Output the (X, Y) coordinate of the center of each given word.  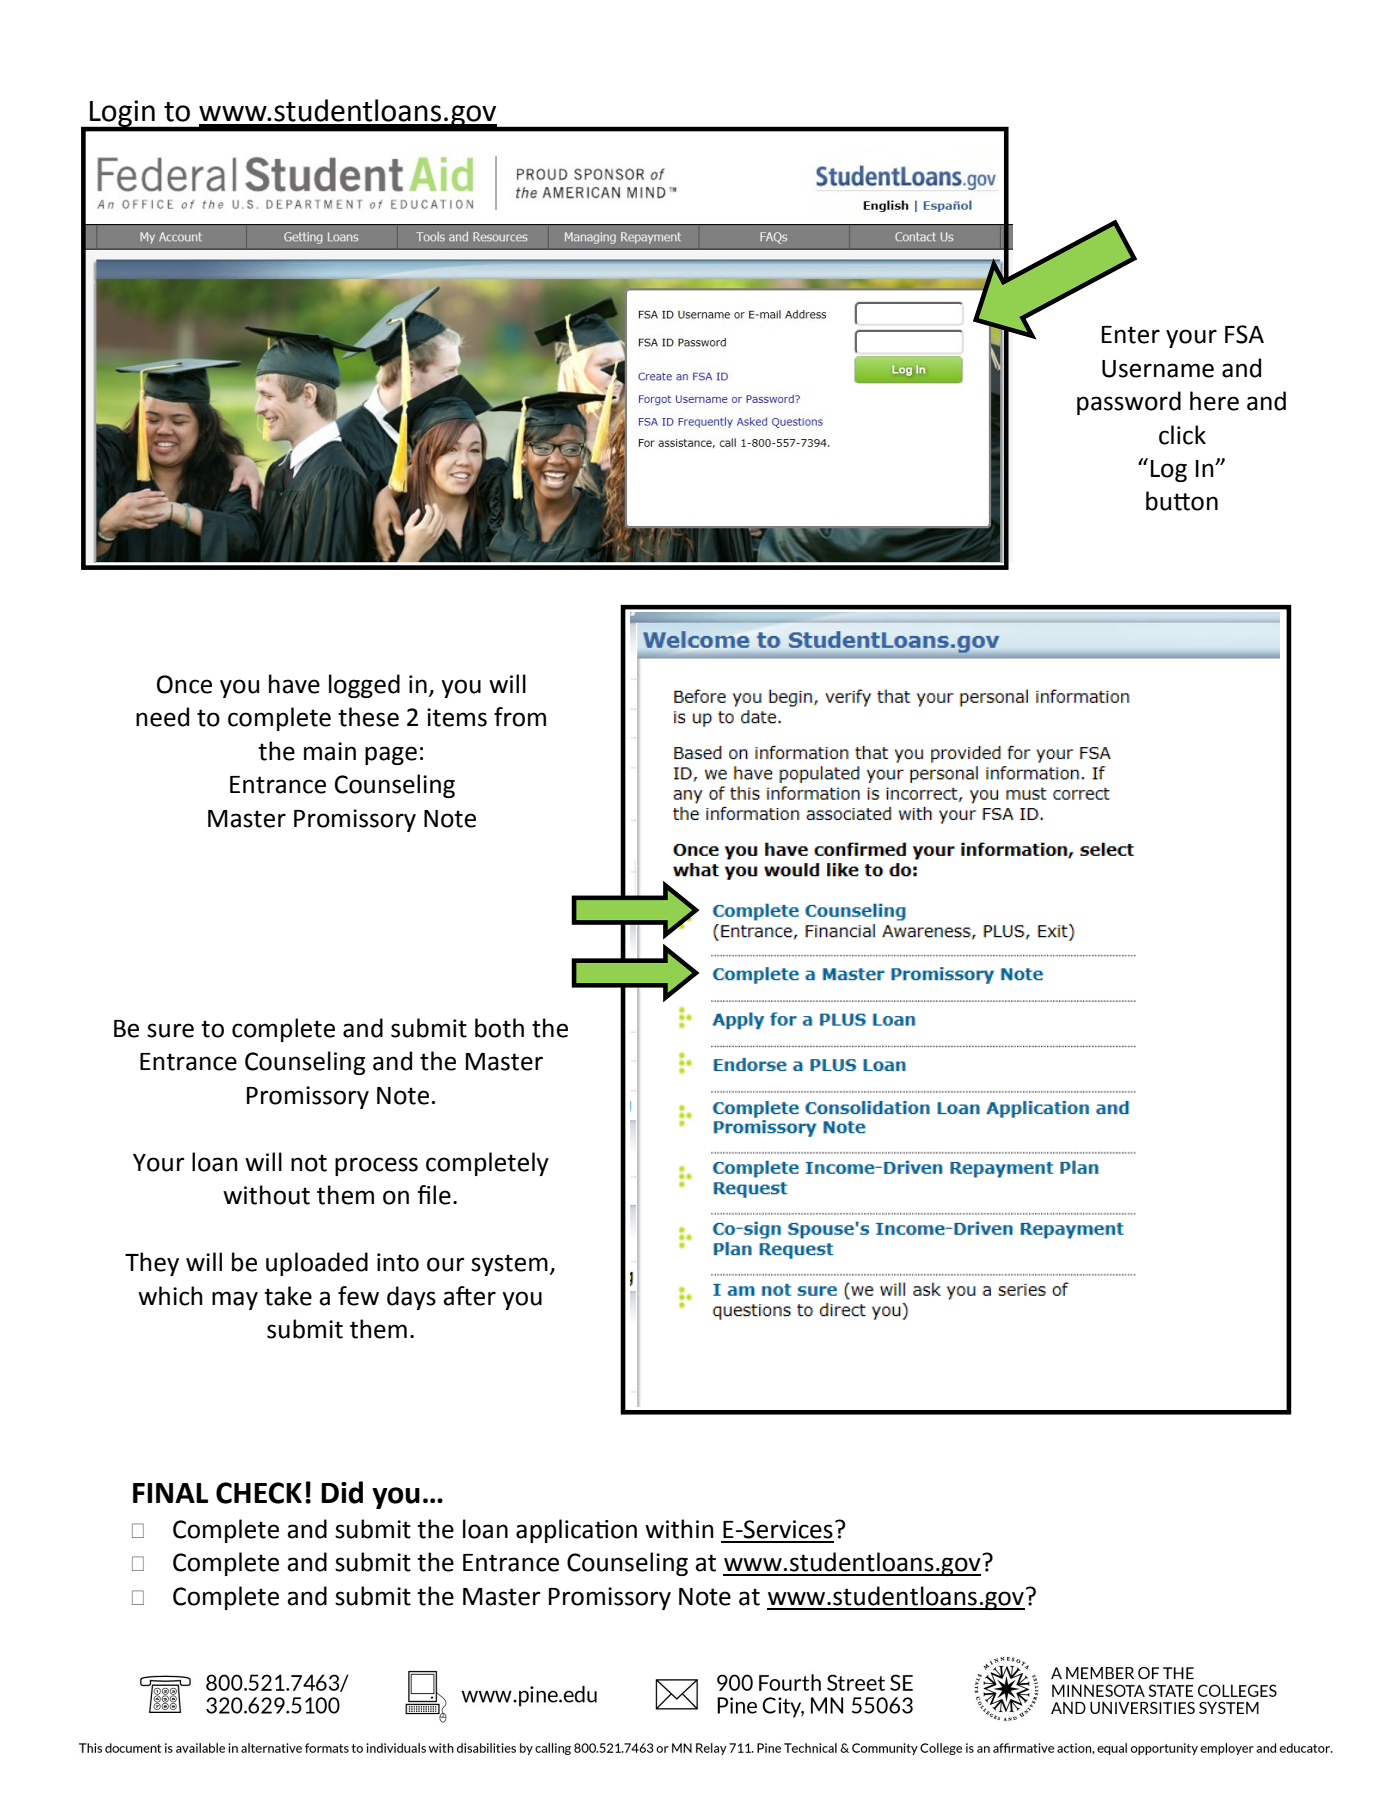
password (1129, 403)
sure (170, 1030)
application (576, 1531)
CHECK (259, 1493)
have (294, 684)
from (520, 717)
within (679, 1529)
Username (1158, 369)
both (499, 1028)
